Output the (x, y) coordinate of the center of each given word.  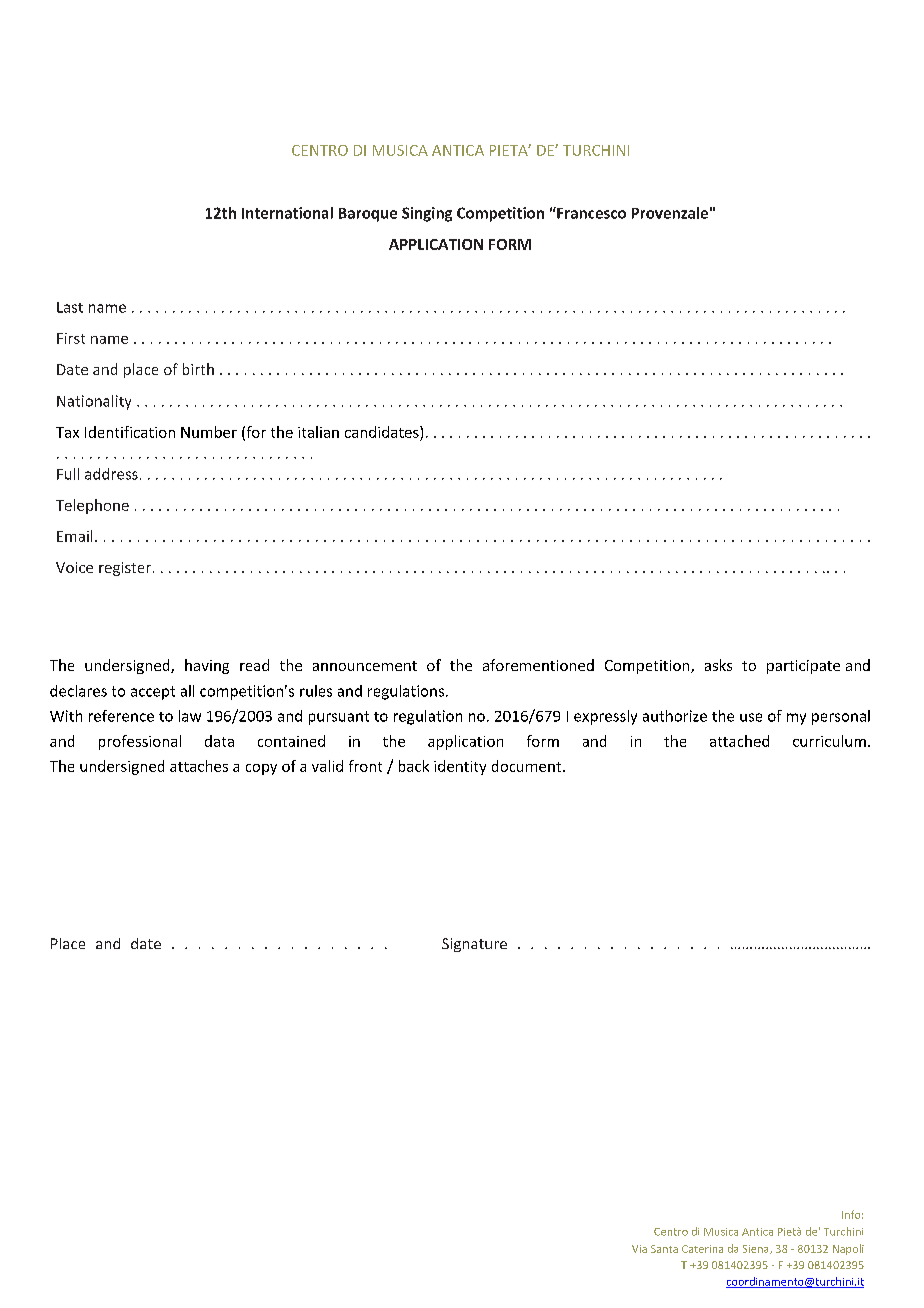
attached (739, 741)
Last (70, 307)
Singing (427, 214)
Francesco (590, 213)
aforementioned (538, 665)
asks (718, 665)
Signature (474, 945)
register (125, 569)
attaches (199, 766)
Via (639, 1249)
